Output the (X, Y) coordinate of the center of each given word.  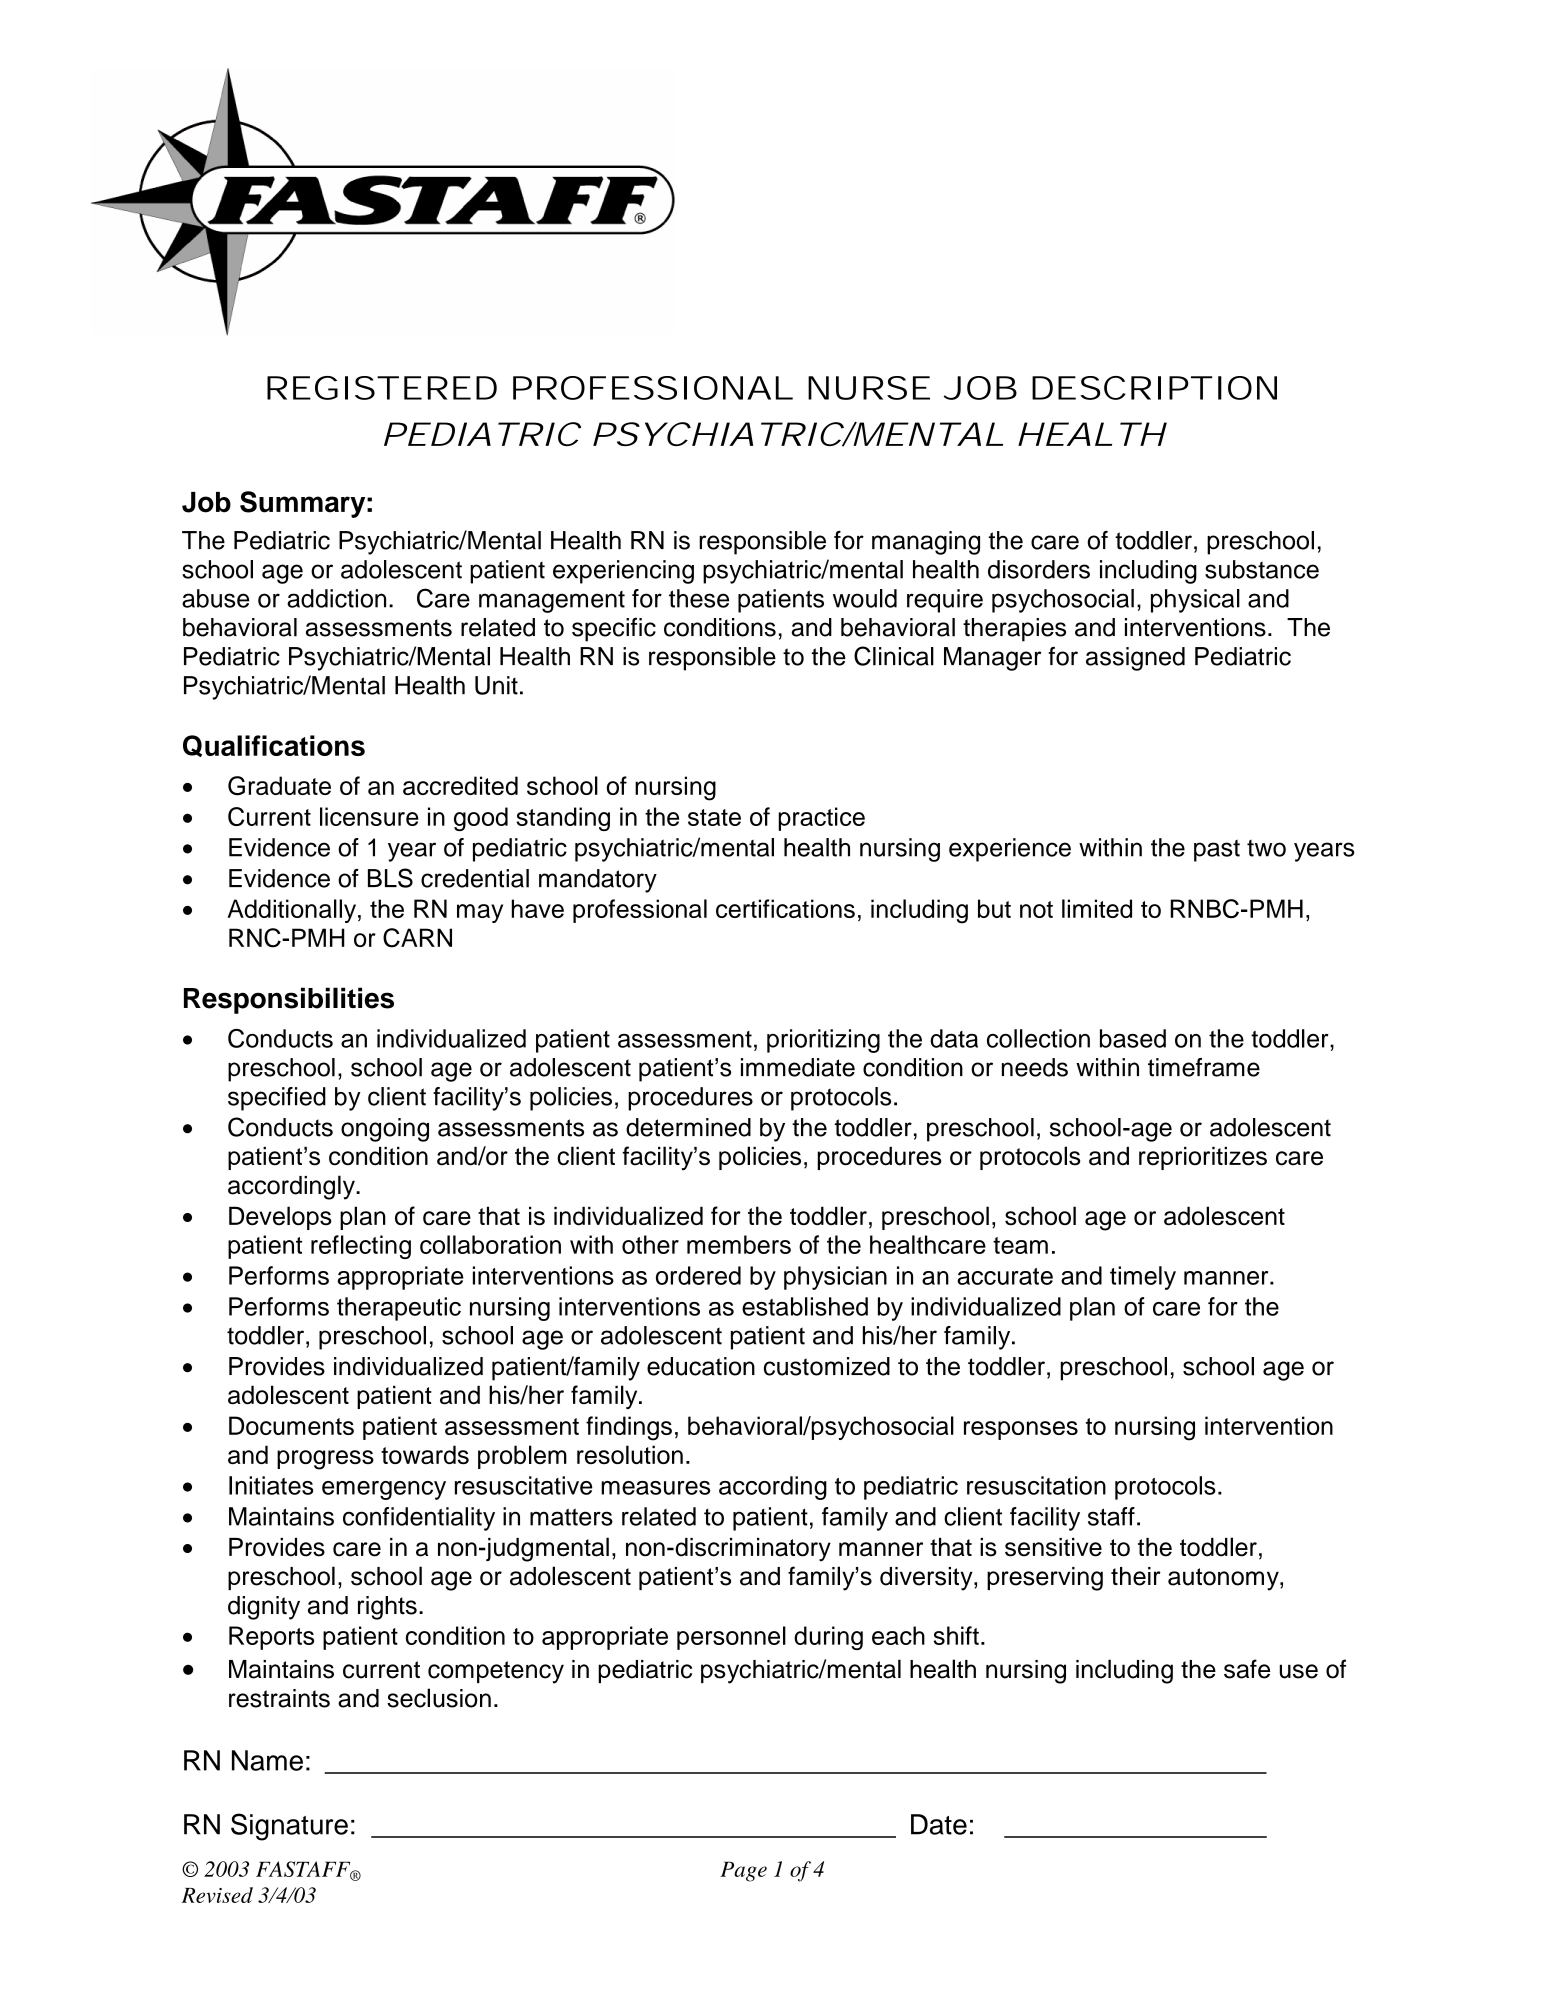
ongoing (385, 1130)
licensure (369, 816)
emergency (384, 1490)
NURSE (869, 388)
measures (655, 1488)
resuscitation (1036, 1485)
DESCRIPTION (1154, 388)
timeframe (1204, 1067)
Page (743, 1871)
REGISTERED (382, 388)
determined (688, 1127)
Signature (289, 1827)
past (1217, 850)
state (714, 817)
